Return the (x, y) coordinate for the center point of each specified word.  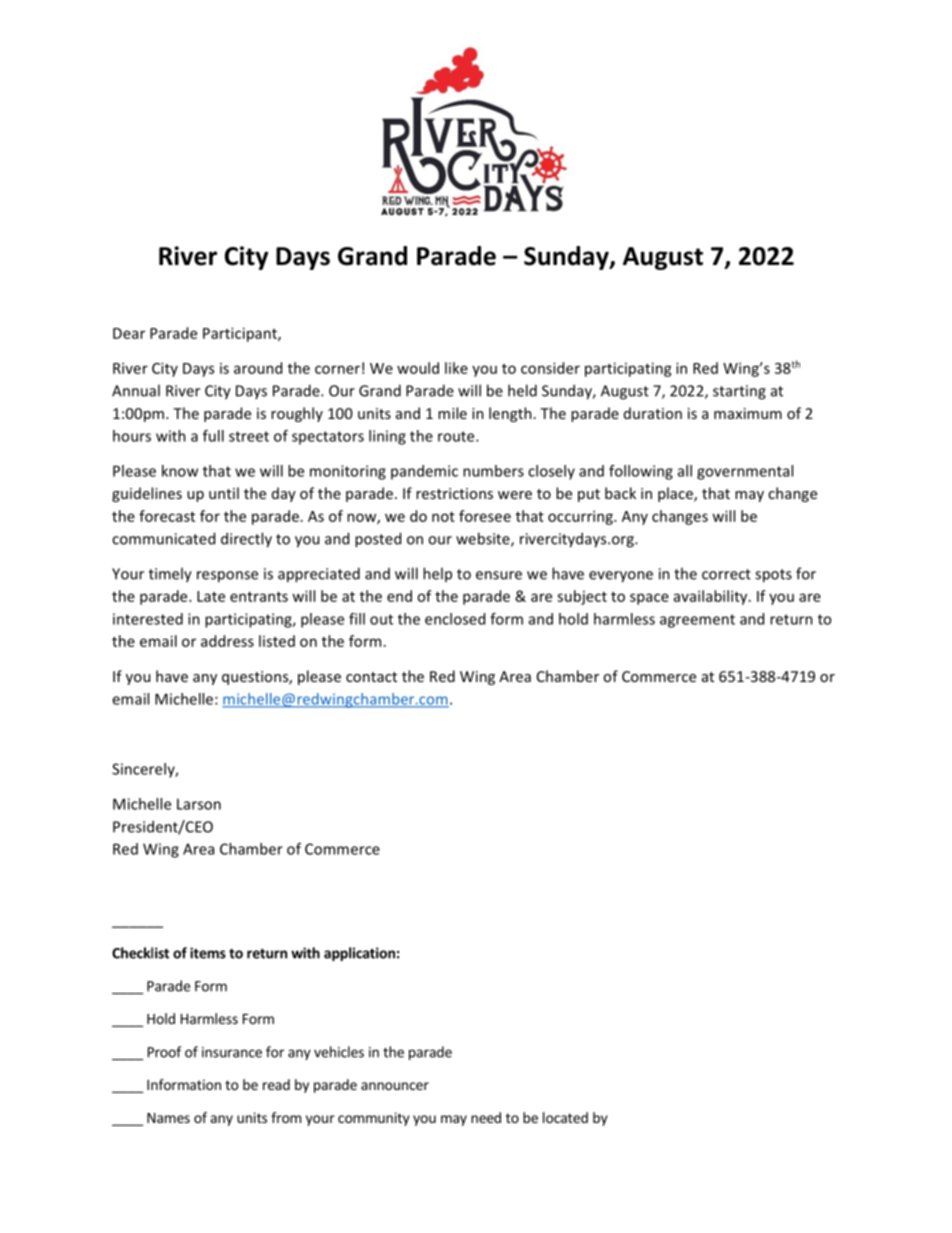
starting (739, 392)
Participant (241, 334)
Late (211, 596)
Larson (199, 804)
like (456, 368)
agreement (697, 621)
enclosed (455, 619)
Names (168, 1118)
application (359, 954)
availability (712, 597)
